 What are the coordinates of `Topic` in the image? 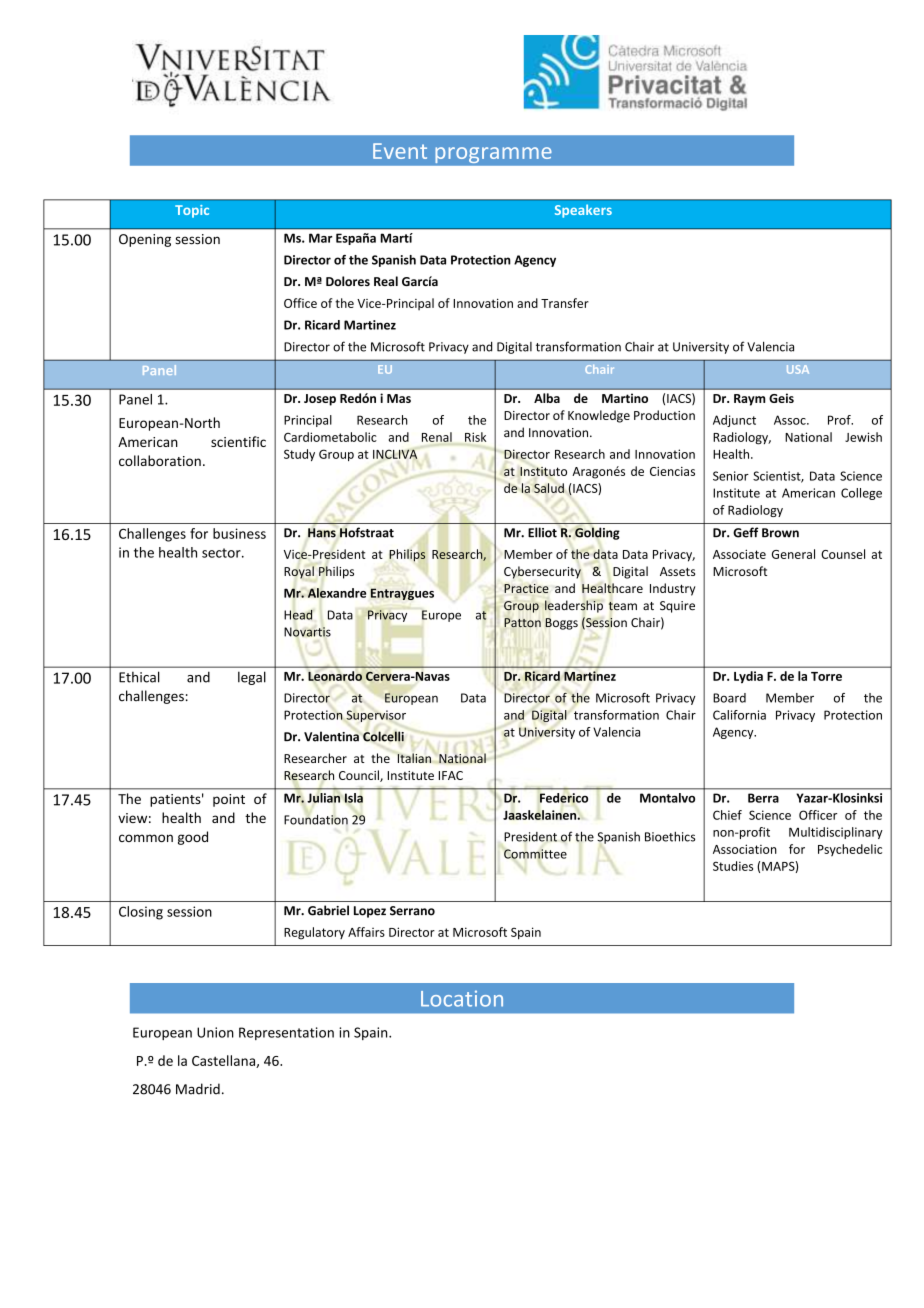 It's located at (192, 211).
